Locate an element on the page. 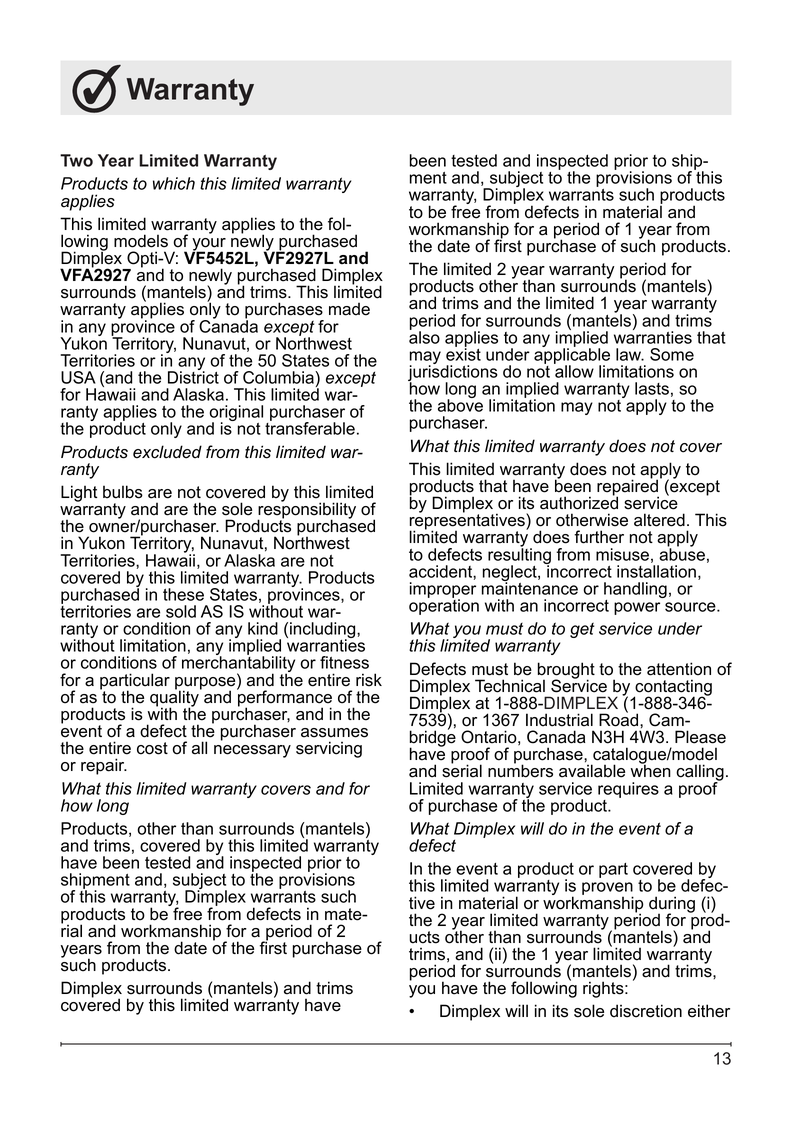 The width and height of the image is (792, 1131). transferable is located at coordinates (310, 427).
